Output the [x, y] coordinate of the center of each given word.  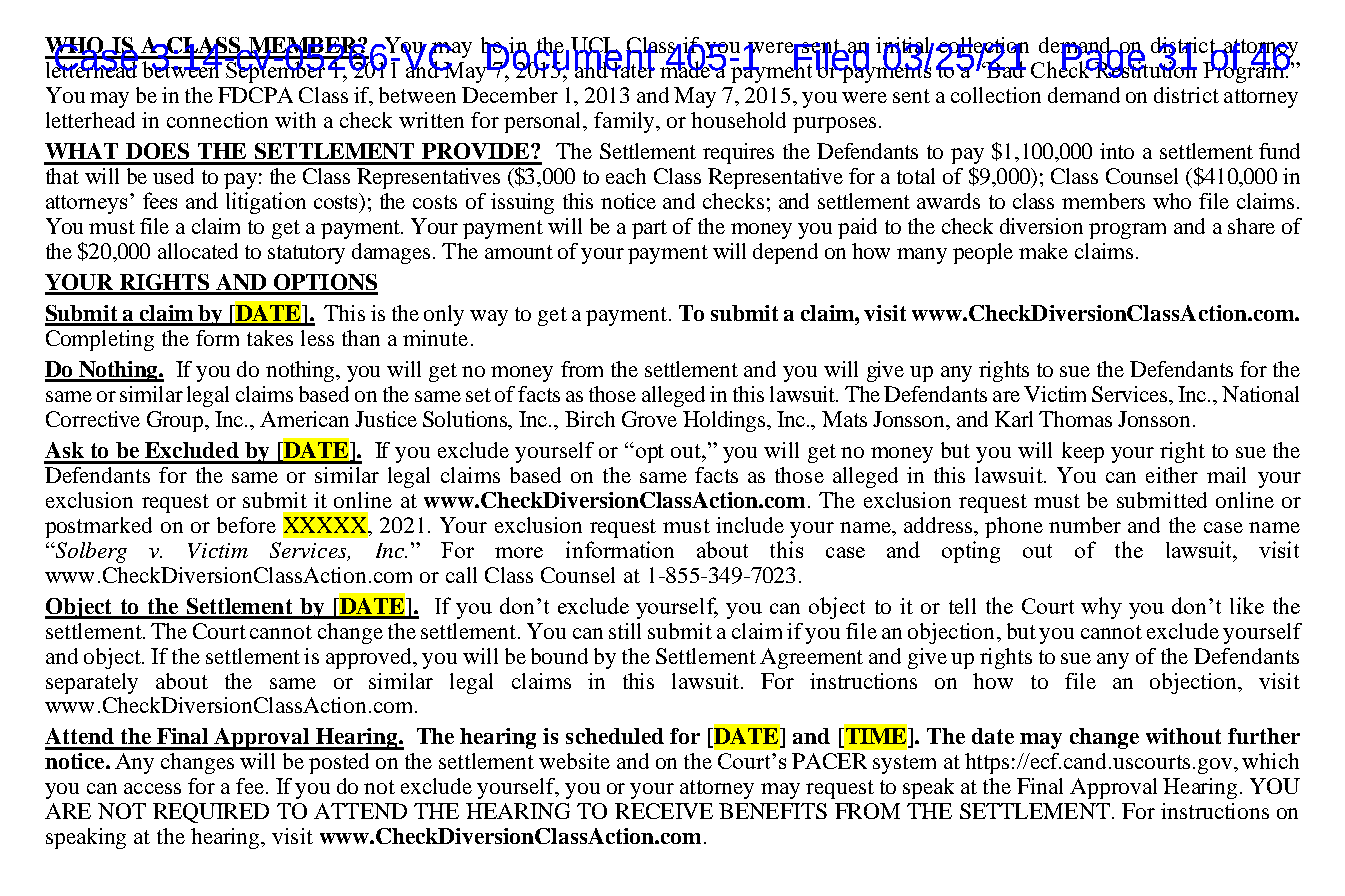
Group [176, 421]
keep [1083, 452]
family [625, 122]
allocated [198, 251]
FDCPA [255, 95]
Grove [649, 419]
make [1043, 251]
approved [370, 658]
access [152, 788]
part [649, 229]
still [625, 631]
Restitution [1145, 68]
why [1101, 608]
